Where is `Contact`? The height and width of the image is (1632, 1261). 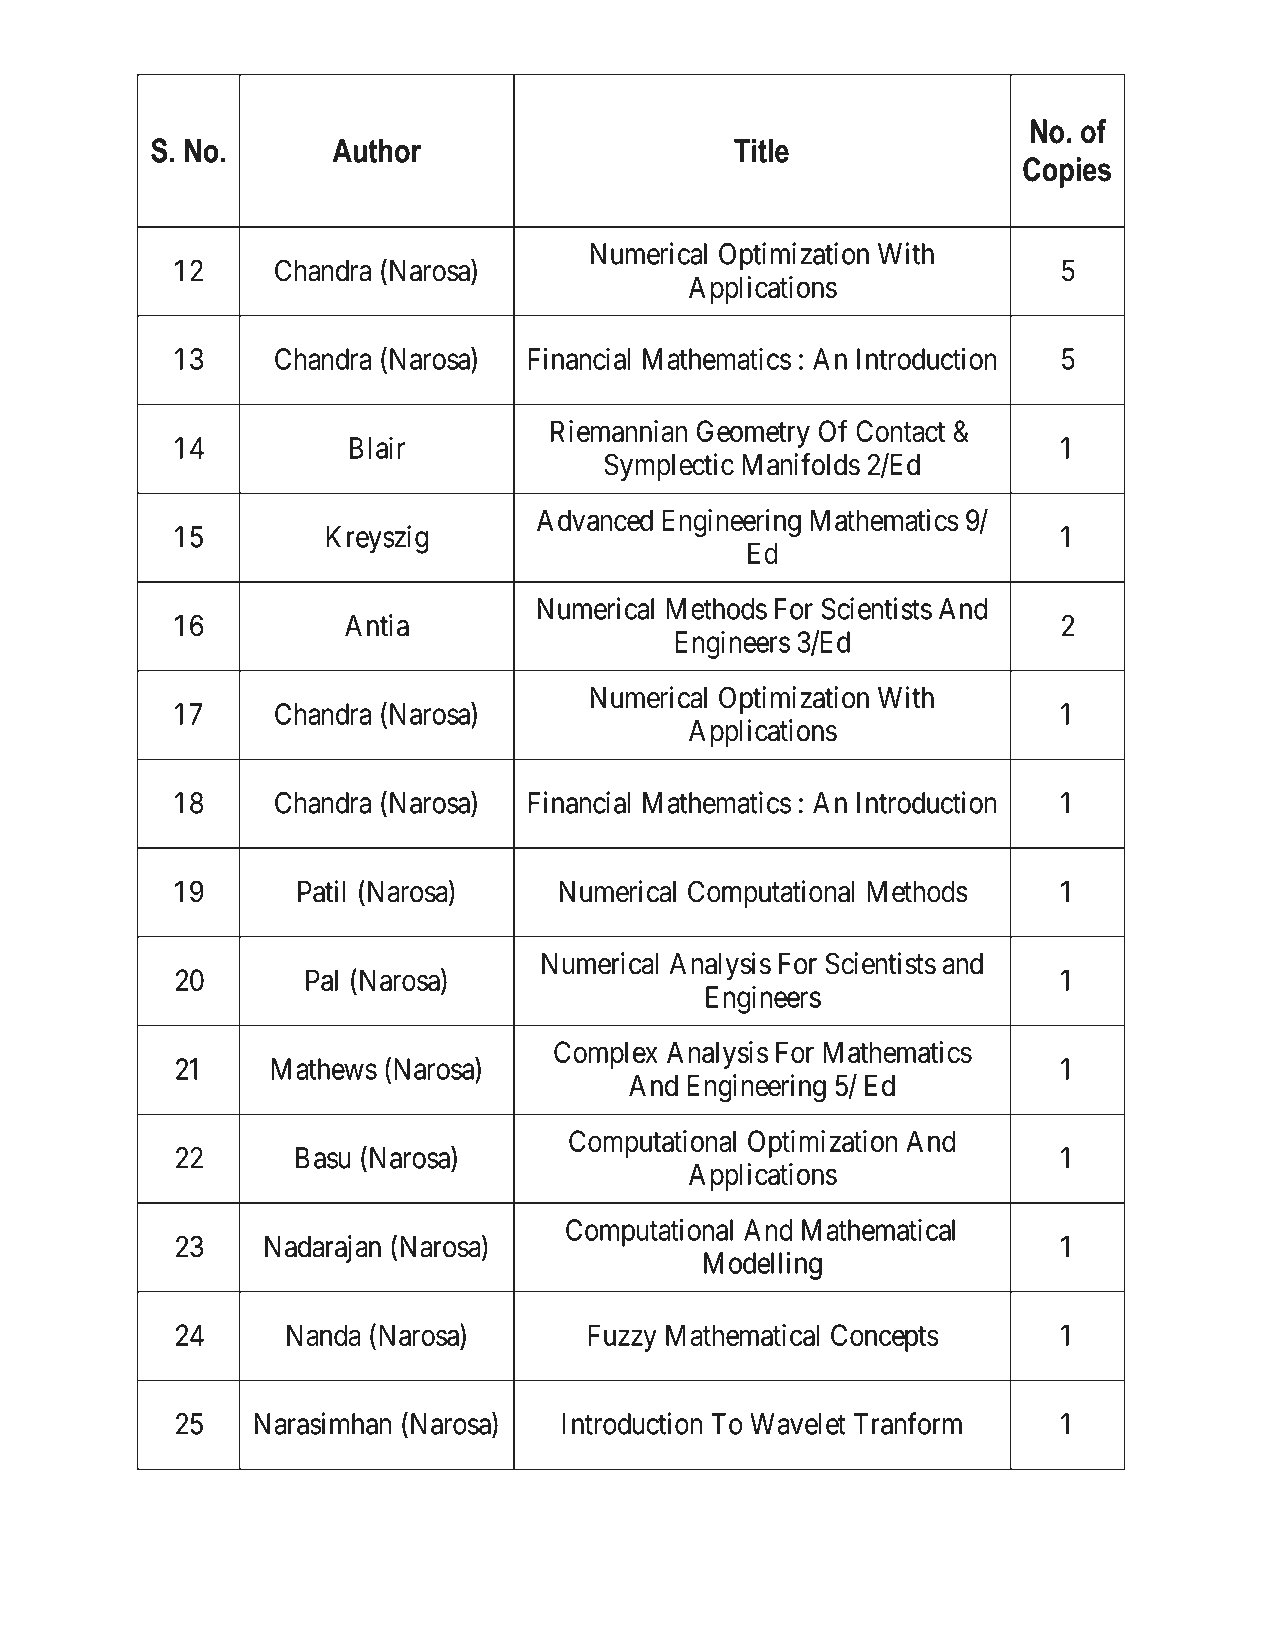
Contact is located at coordinates (900, 431).
